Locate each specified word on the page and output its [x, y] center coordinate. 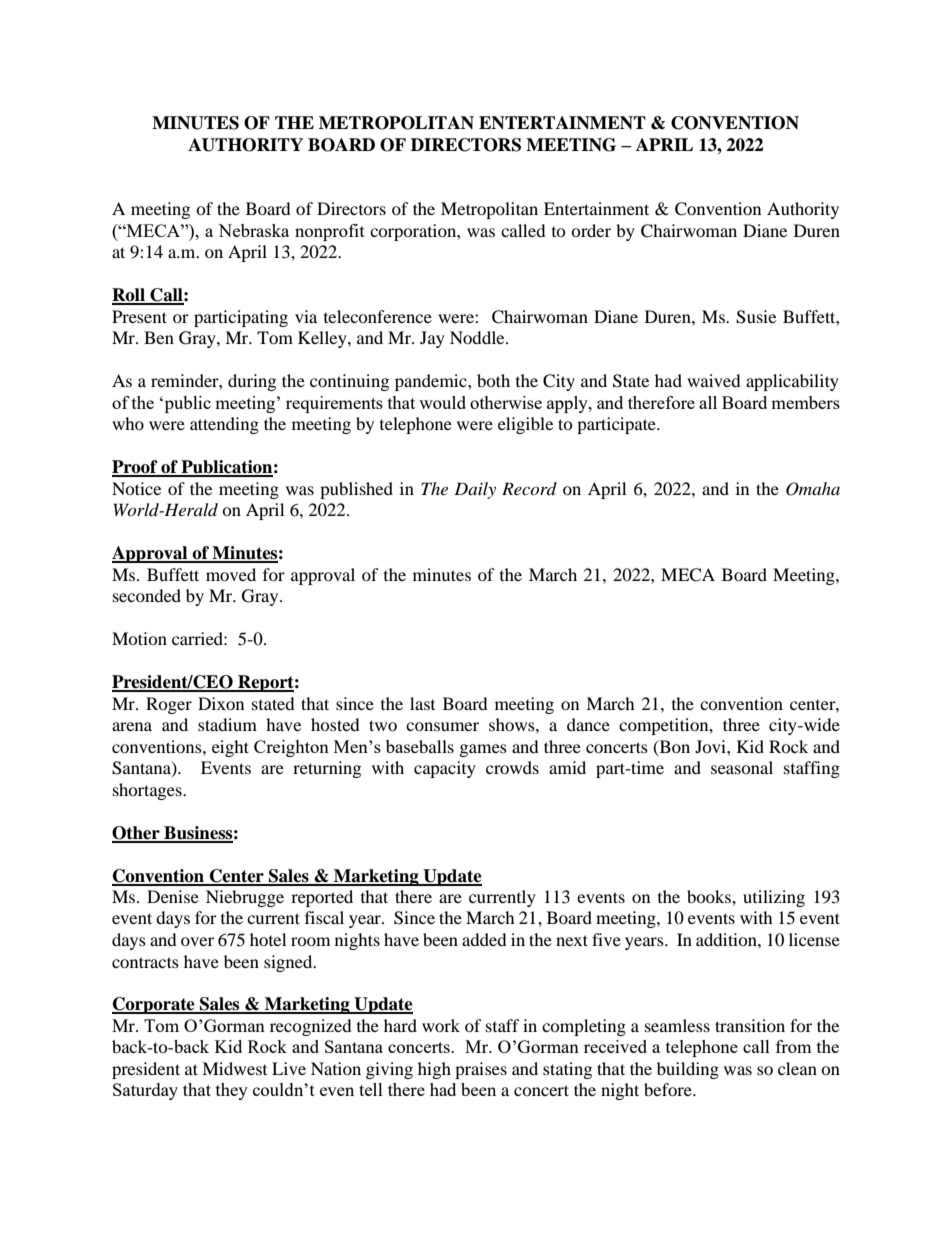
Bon [673, 747]
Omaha [813, 489]
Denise [173, 896]
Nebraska [253, 230]
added [484, 939]
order [591, 230]
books [710, 896]
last [422, 703]
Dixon [221, 703]
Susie [756, 317]
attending [224, 425]
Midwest [234, 1068]
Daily [475, 490]
